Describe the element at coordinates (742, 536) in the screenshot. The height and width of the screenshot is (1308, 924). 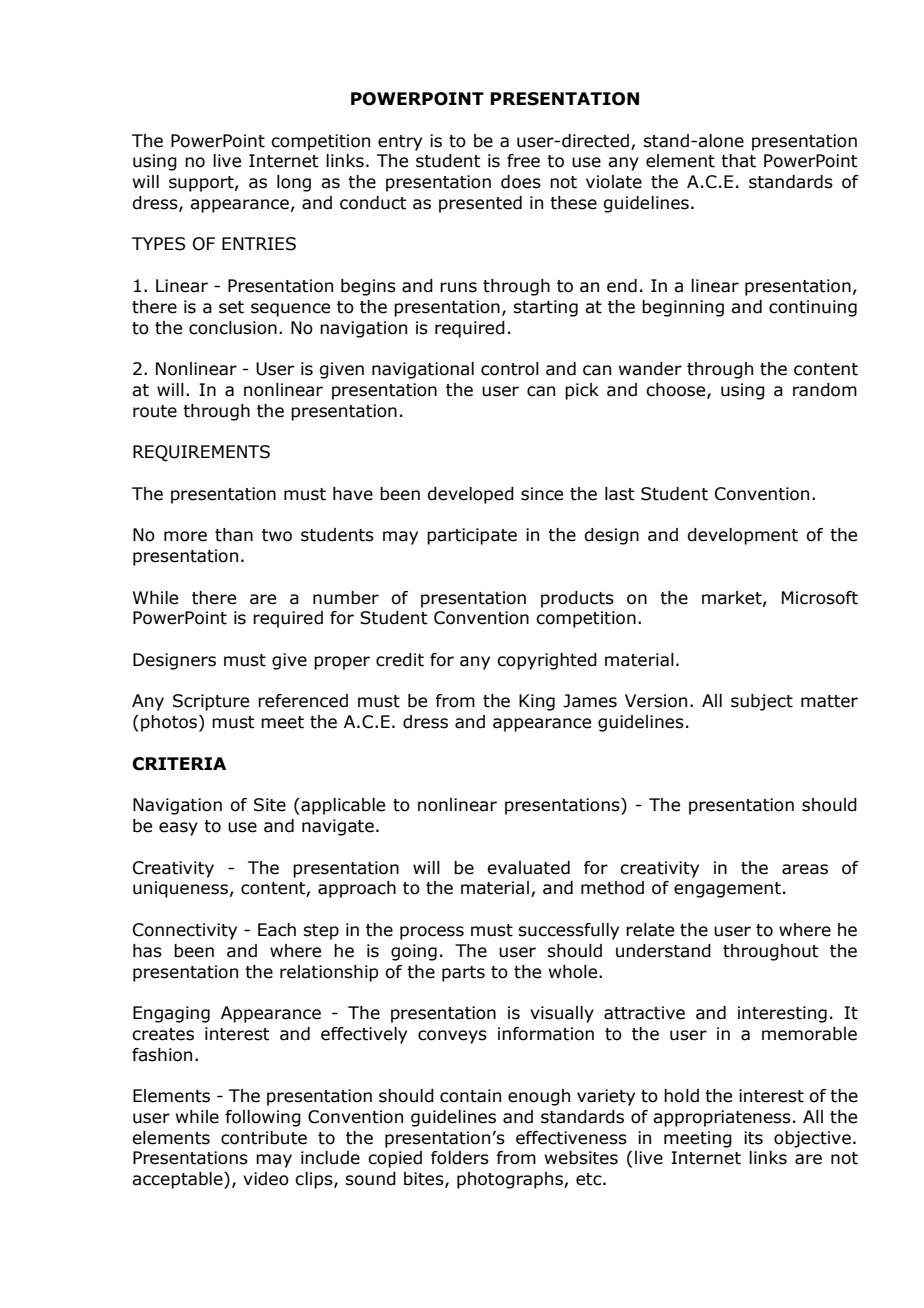
I see `development` at that location.
